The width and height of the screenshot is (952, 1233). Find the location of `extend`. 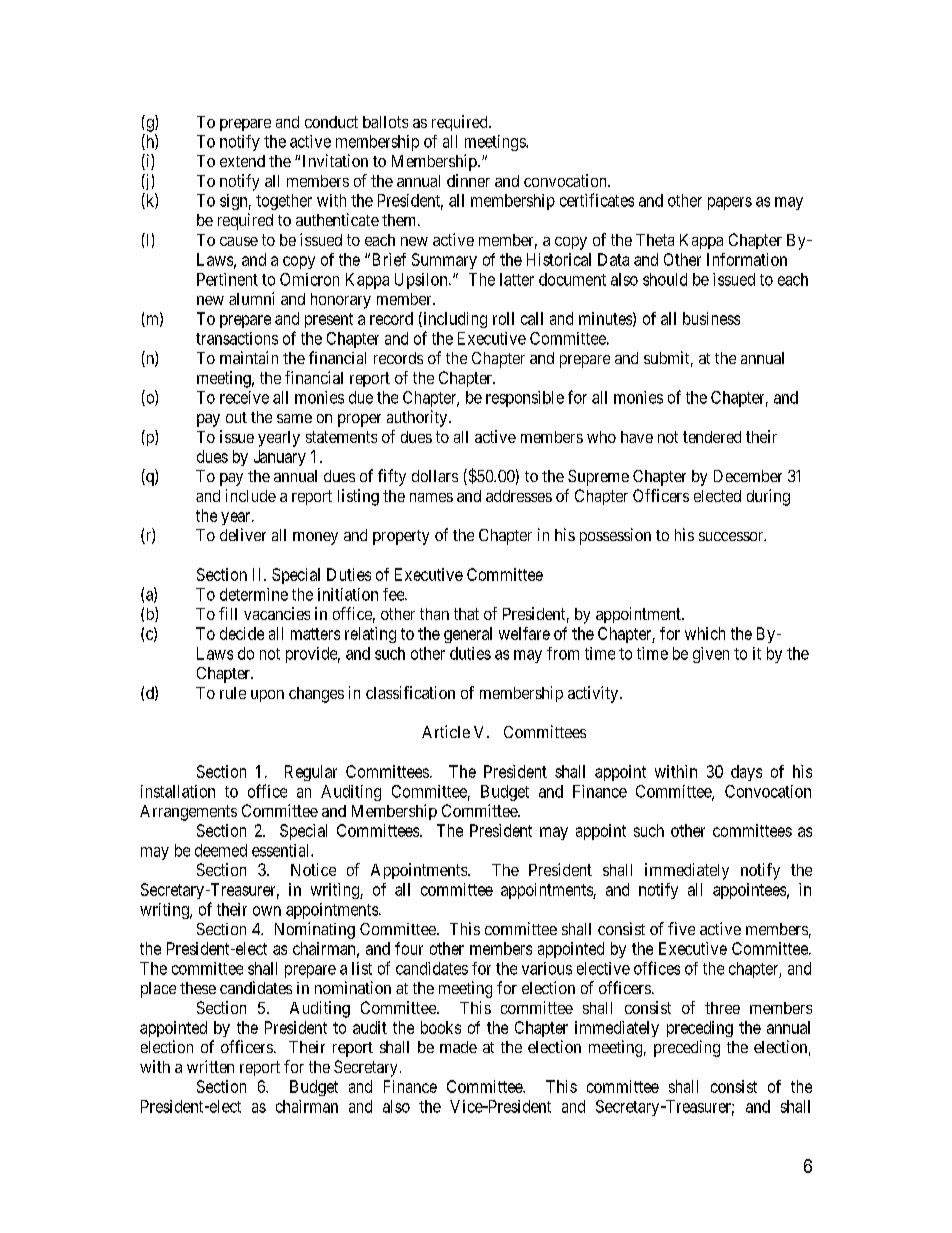

extend is located at coordinates (242, 161).
